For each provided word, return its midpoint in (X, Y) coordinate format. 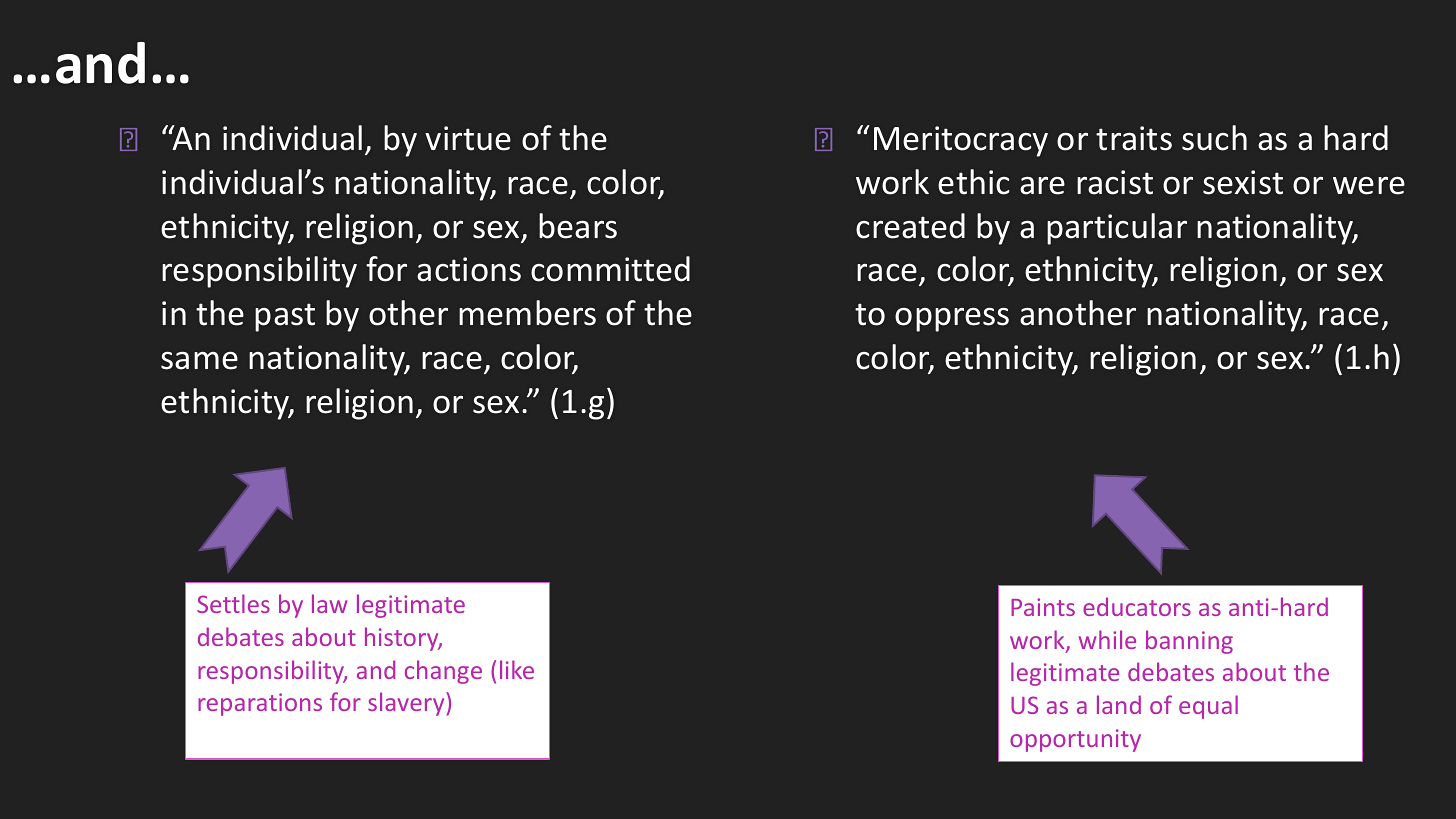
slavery (407, 704)
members (527, 313)
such (1214, 138)
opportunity (1075, 740)
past (285, 317)
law (329, 603)
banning (1189, 642)
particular (1117, 229)
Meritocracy (961, 141)
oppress (952, 320)
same (199, 361)
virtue (468, 138)
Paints (1043, 607)
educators (1137, 606)
